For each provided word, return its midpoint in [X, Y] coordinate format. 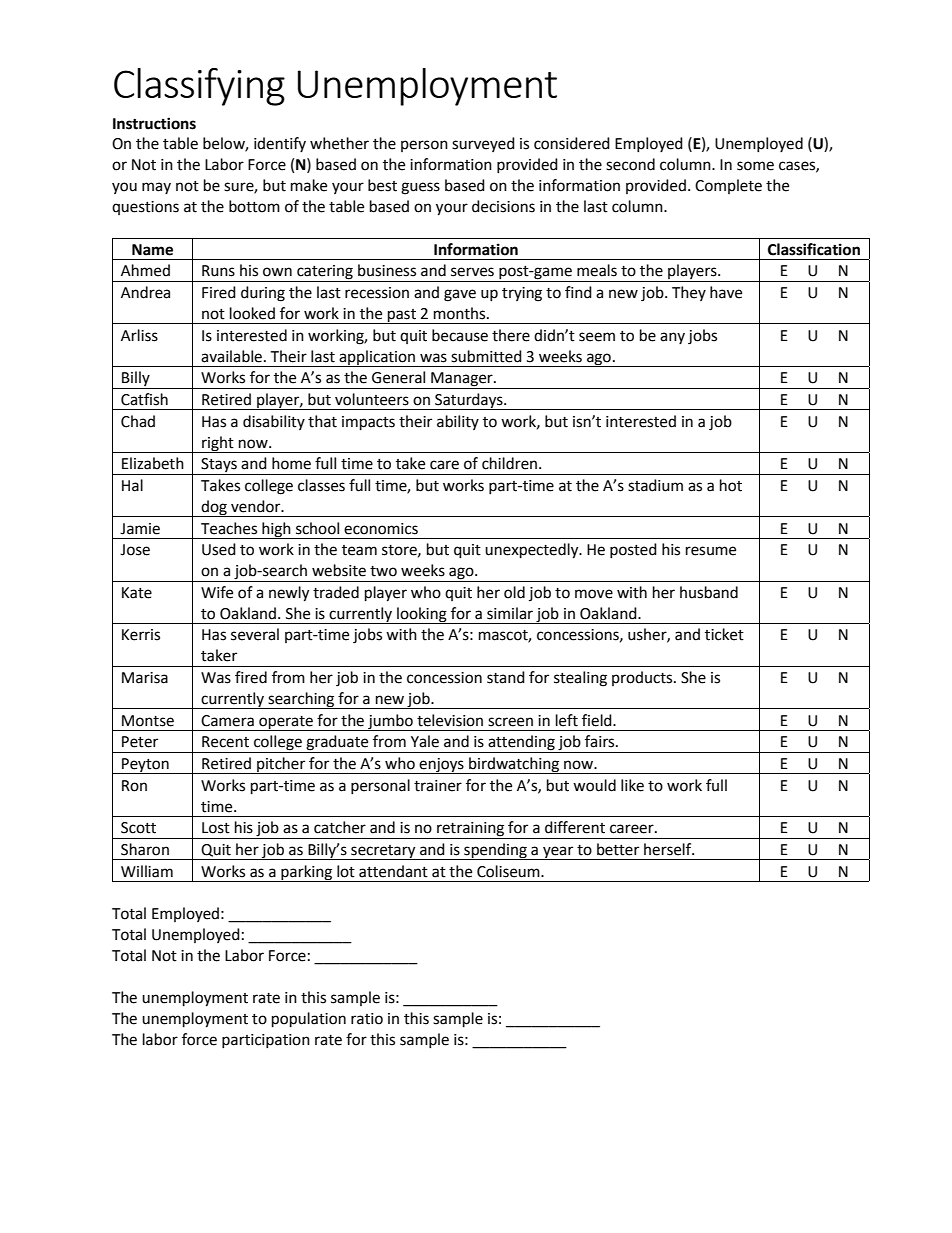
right [218, 444]
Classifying [199, 87]
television [450, 720]
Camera [227, 721]
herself [669, 849]
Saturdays [469, 401]
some [755, 166]
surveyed [483, 144]
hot [731, 485]
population [309, 1020]
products [643, 678]
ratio [367, 1019]
